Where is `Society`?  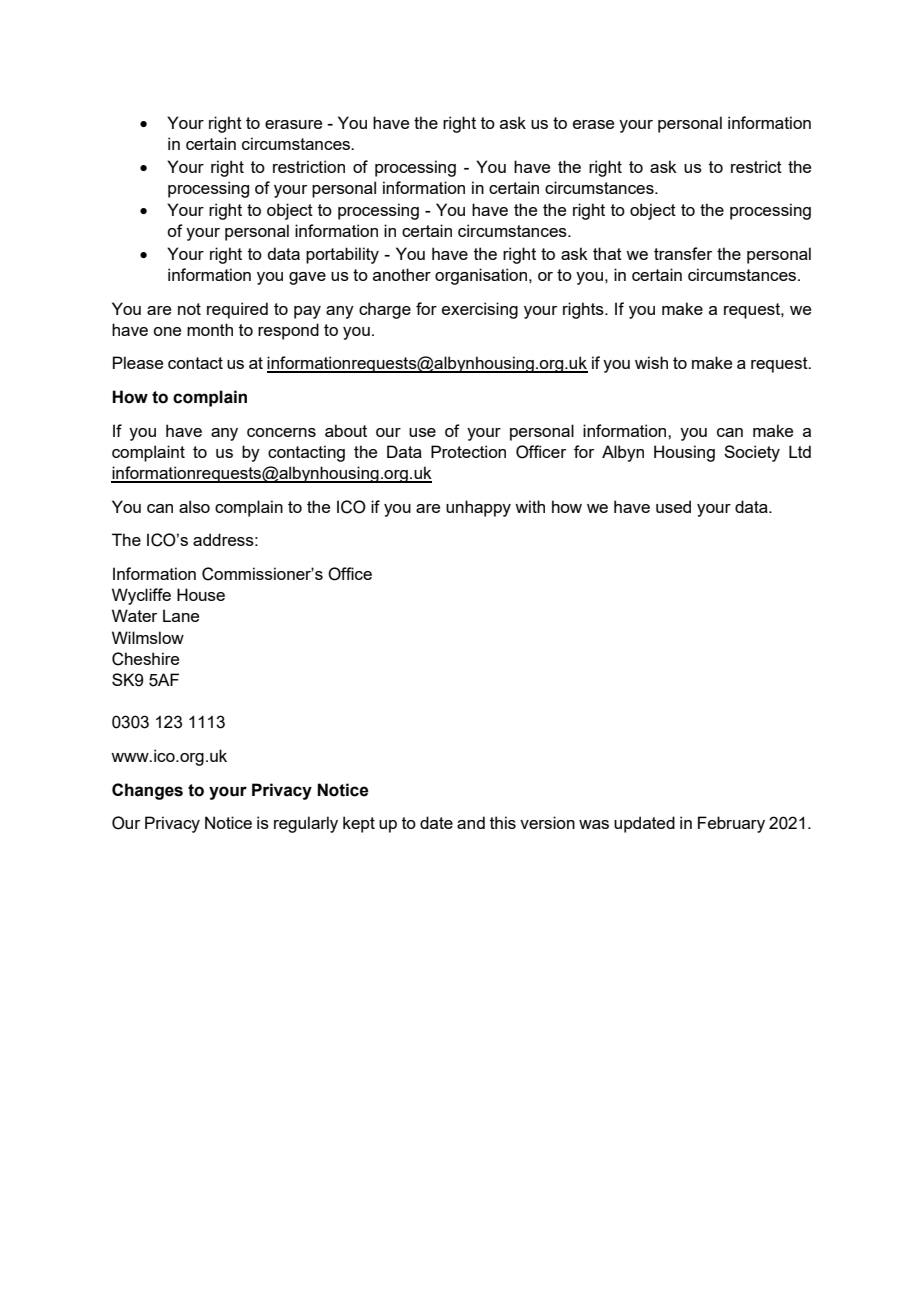
Society is located at coordinates (752, 453).
